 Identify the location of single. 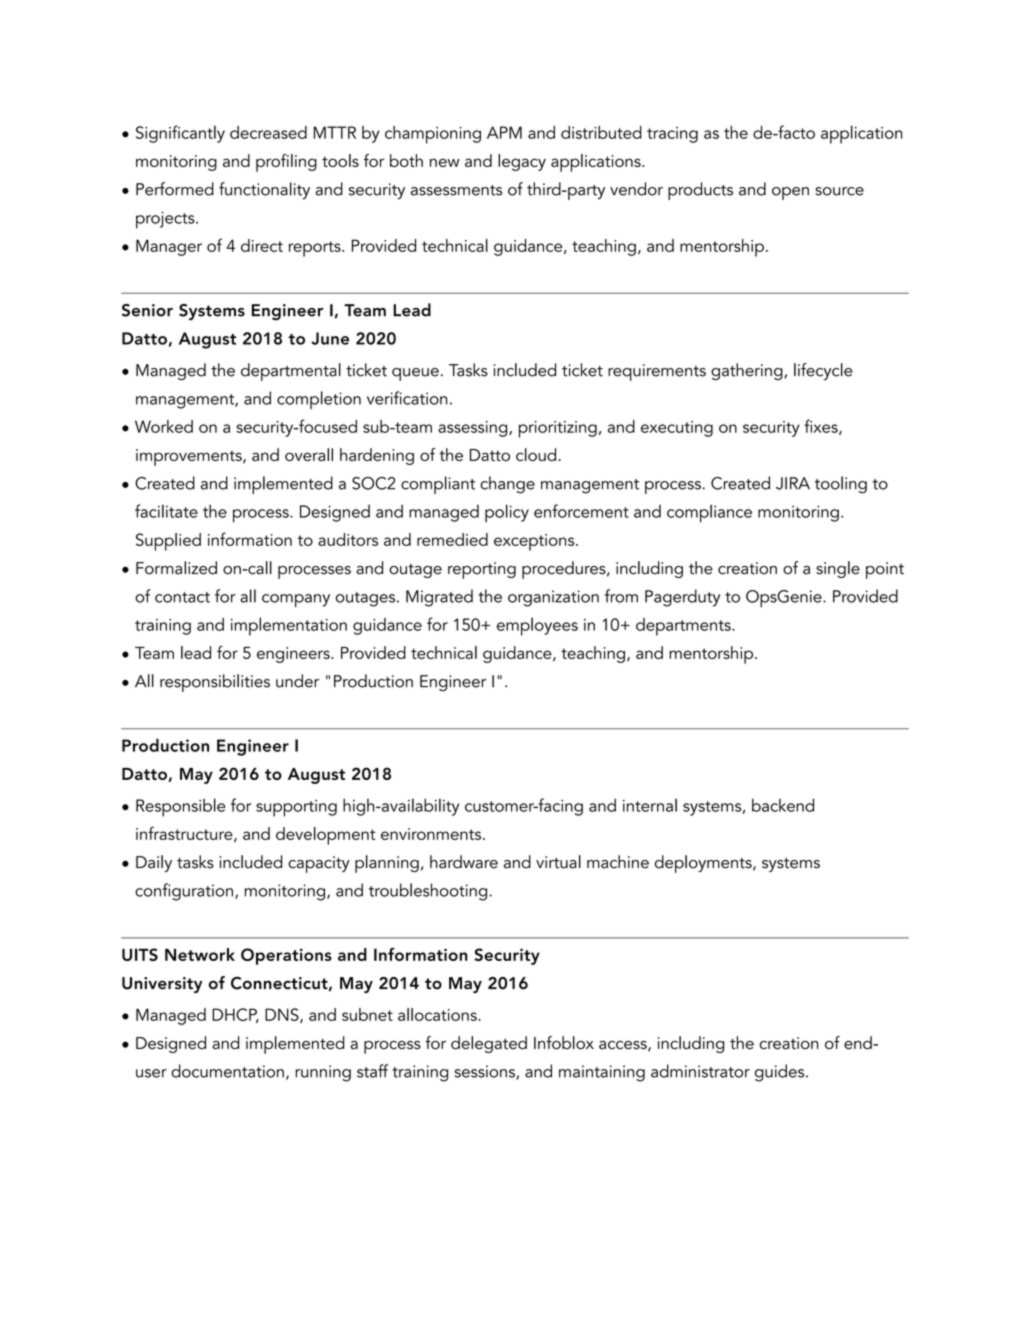
(838, 569).
